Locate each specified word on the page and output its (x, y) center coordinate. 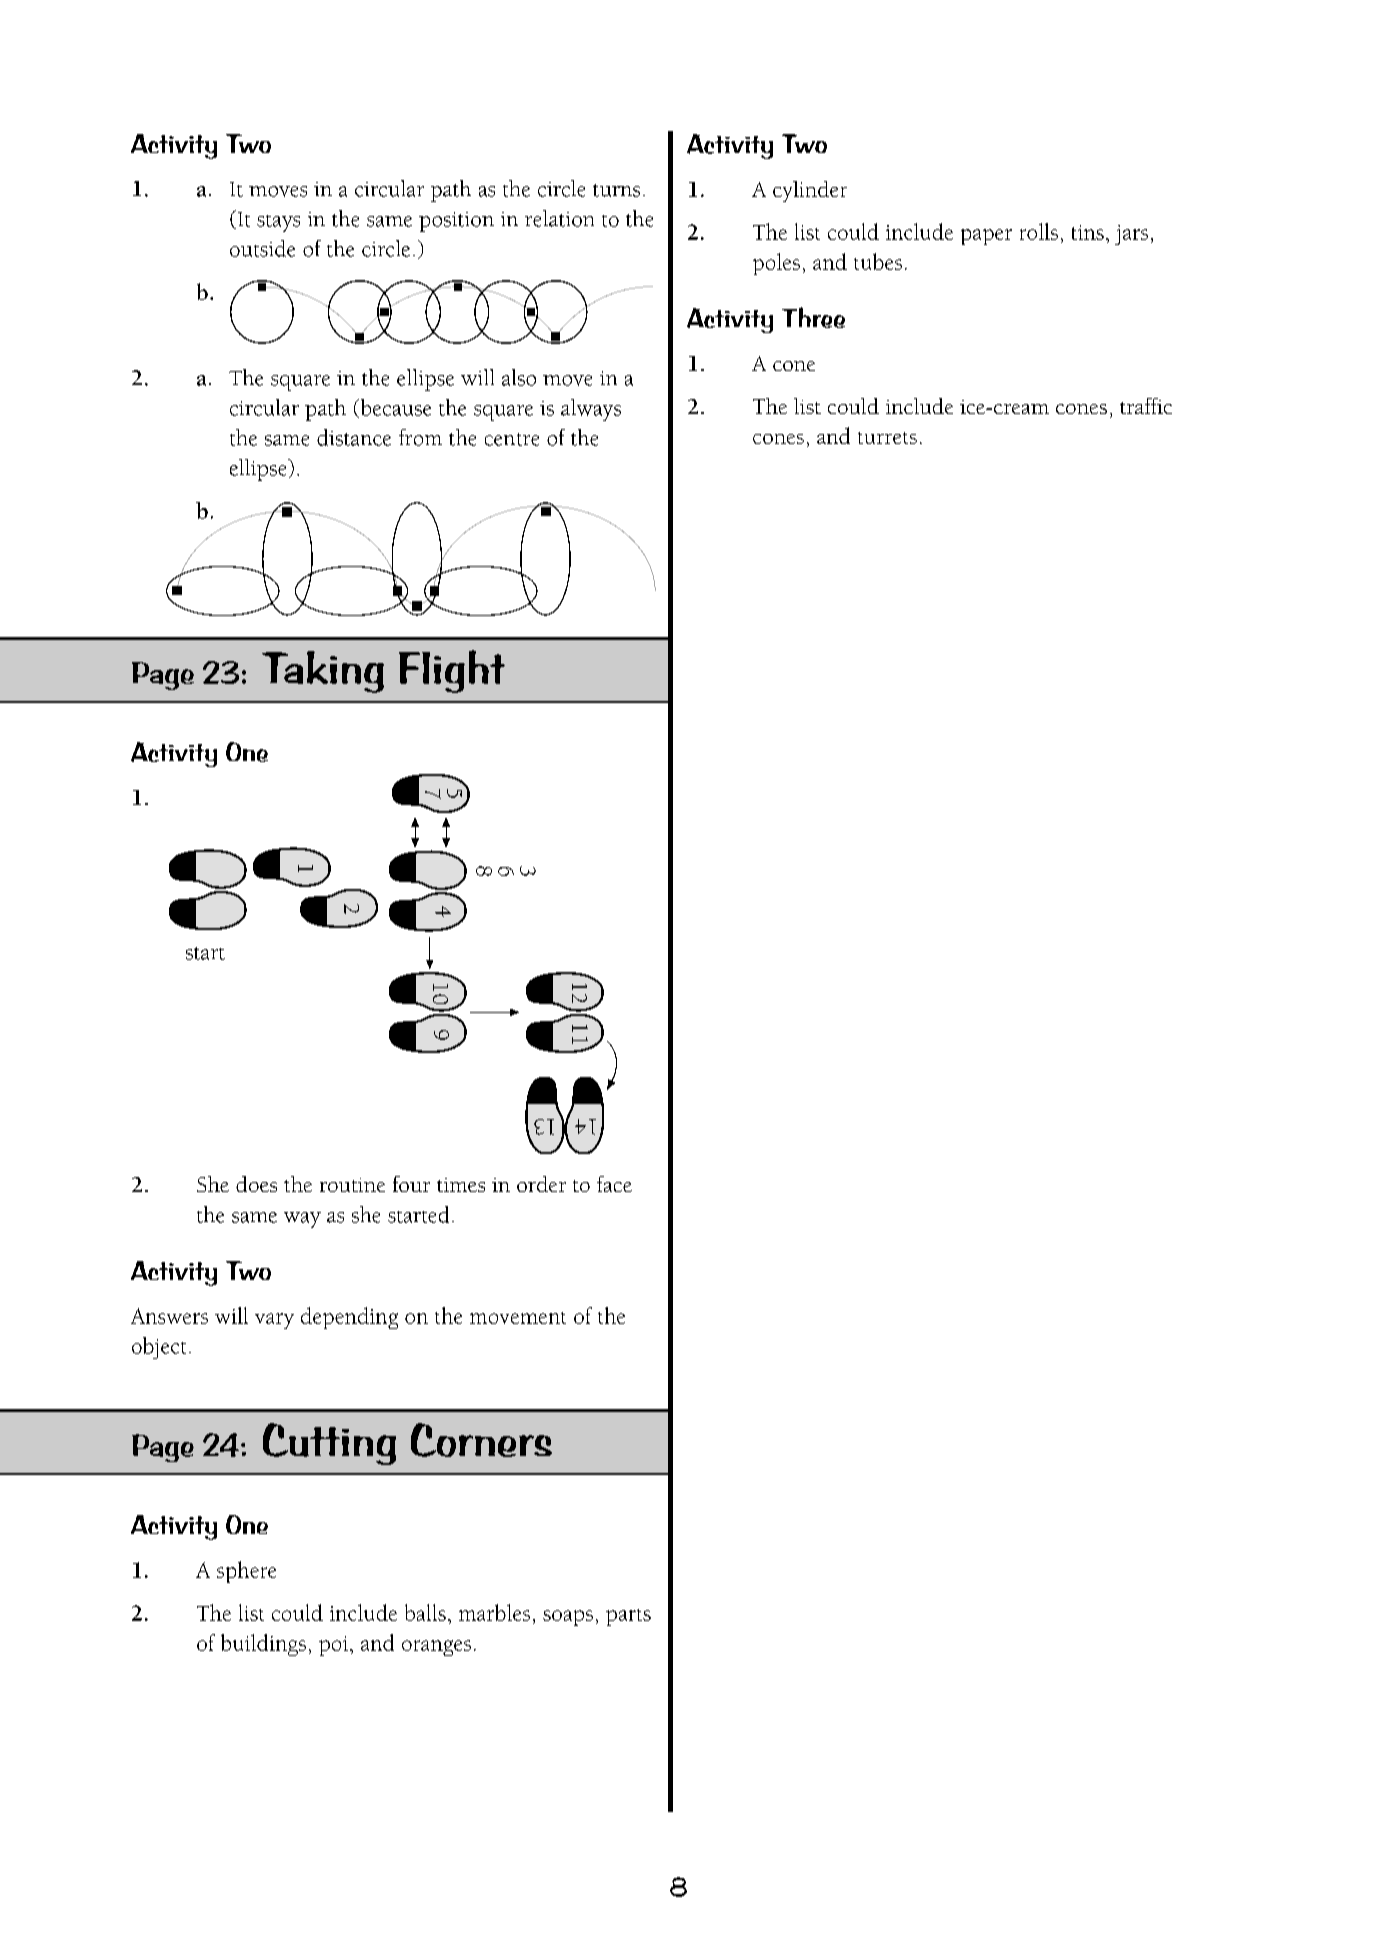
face (614, 1184)
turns (616, 190)
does (256, 1184)
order (541, 1184)
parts (628, 1617)
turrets (887, 438)
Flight (452, 671)
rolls (1039, 231)
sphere (246, 1572)
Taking (323, 672)
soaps (568, 1618)
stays (278, 223)
